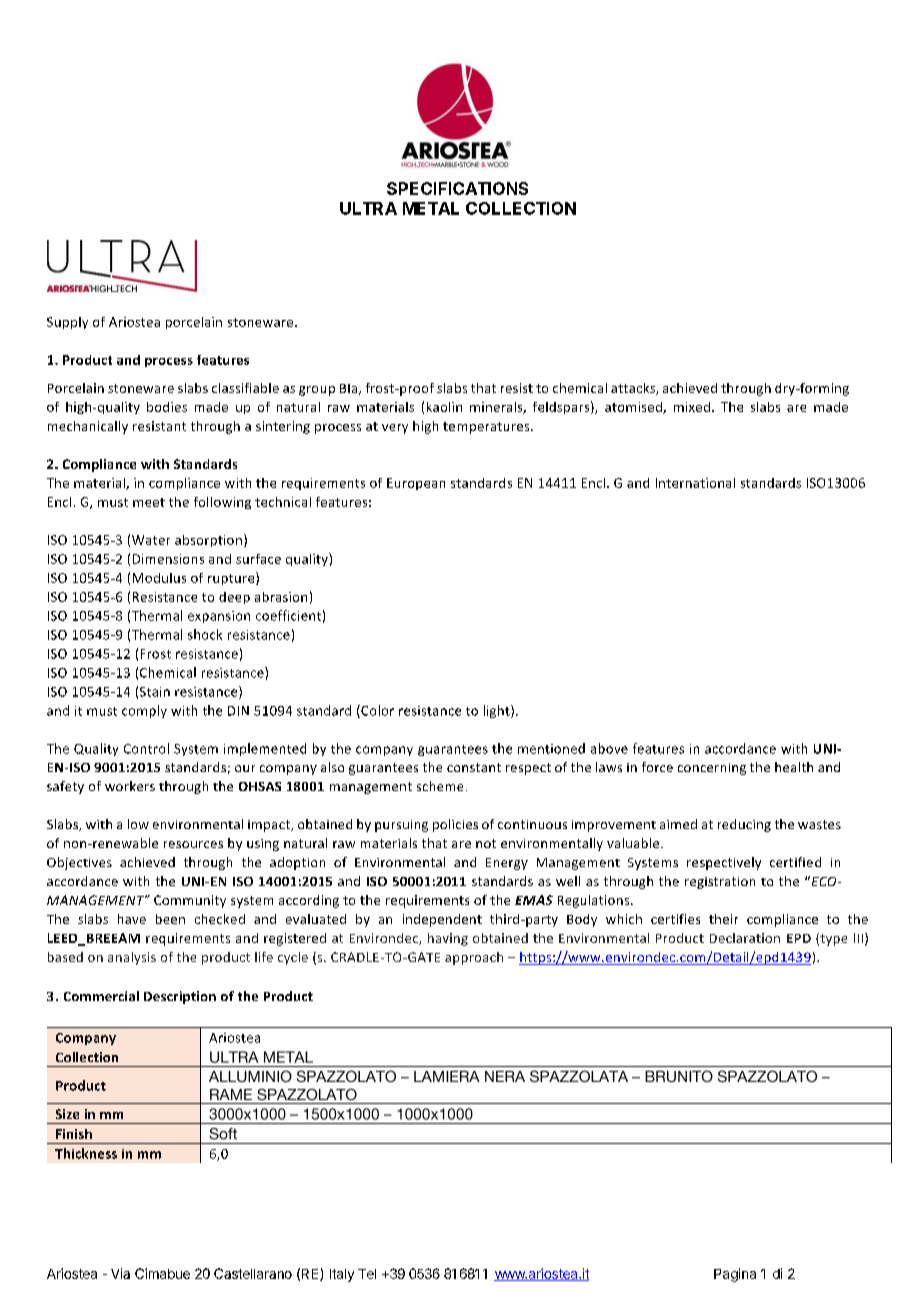  I want to click on Italy, so click(342, 1275).
